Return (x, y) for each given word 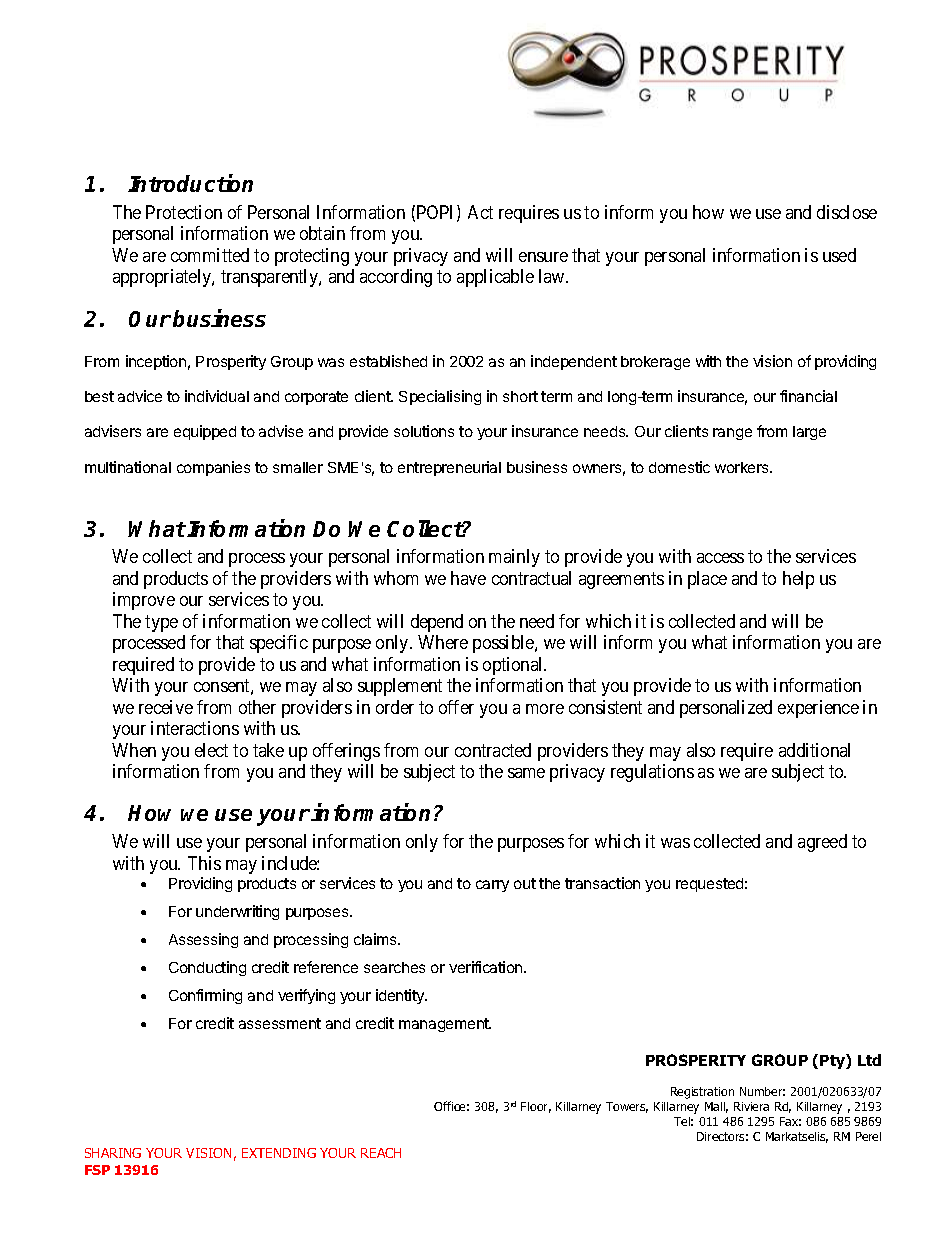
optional (514, 666)
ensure (543, 257)
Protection (184, 212)
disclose (847, 212)
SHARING (113, 1153)
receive (166, 707)
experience (818, 709)
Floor (536, 1107)
